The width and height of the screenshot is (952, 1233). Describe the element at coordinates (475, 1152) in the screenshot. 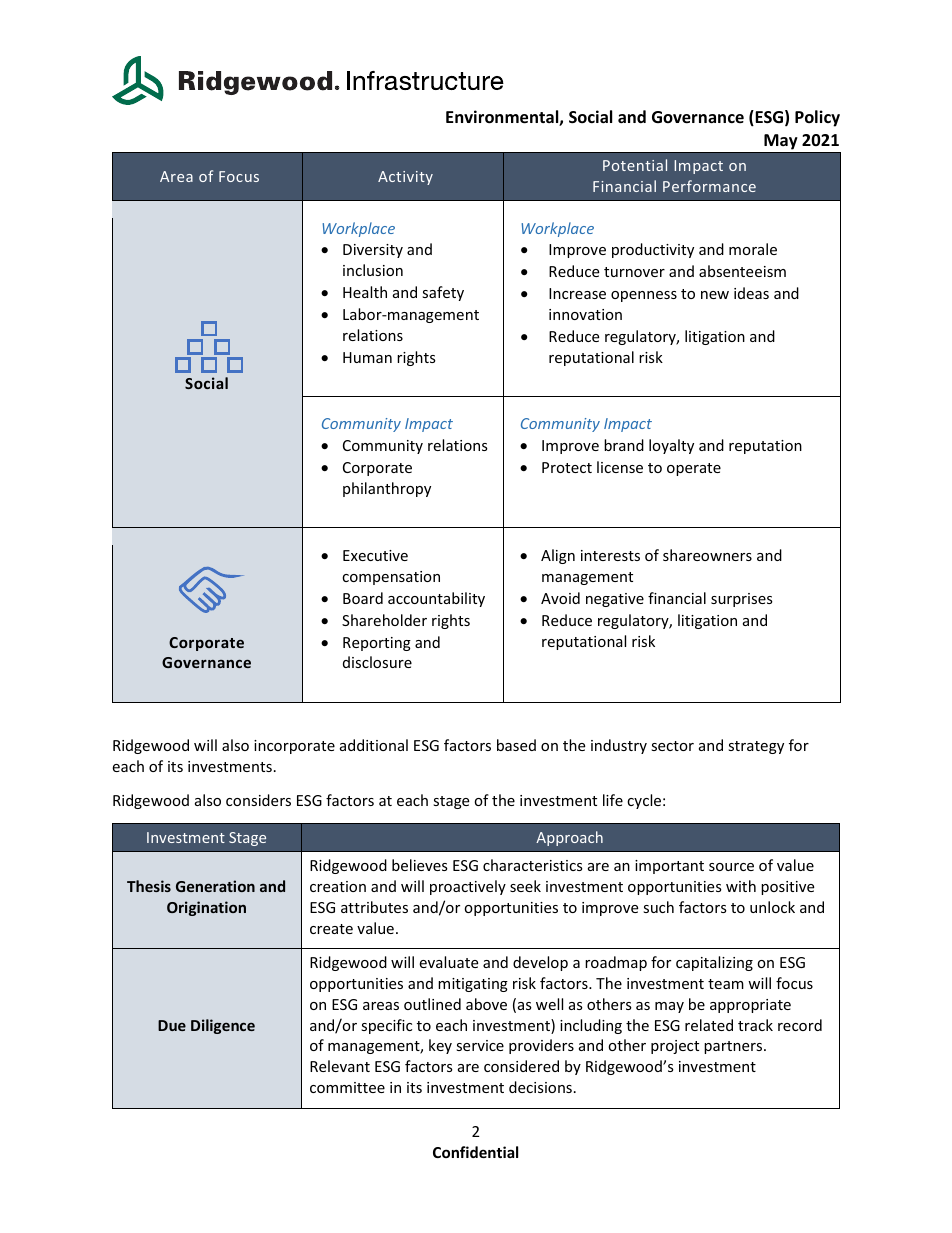

I see `Confidential` at that location.
